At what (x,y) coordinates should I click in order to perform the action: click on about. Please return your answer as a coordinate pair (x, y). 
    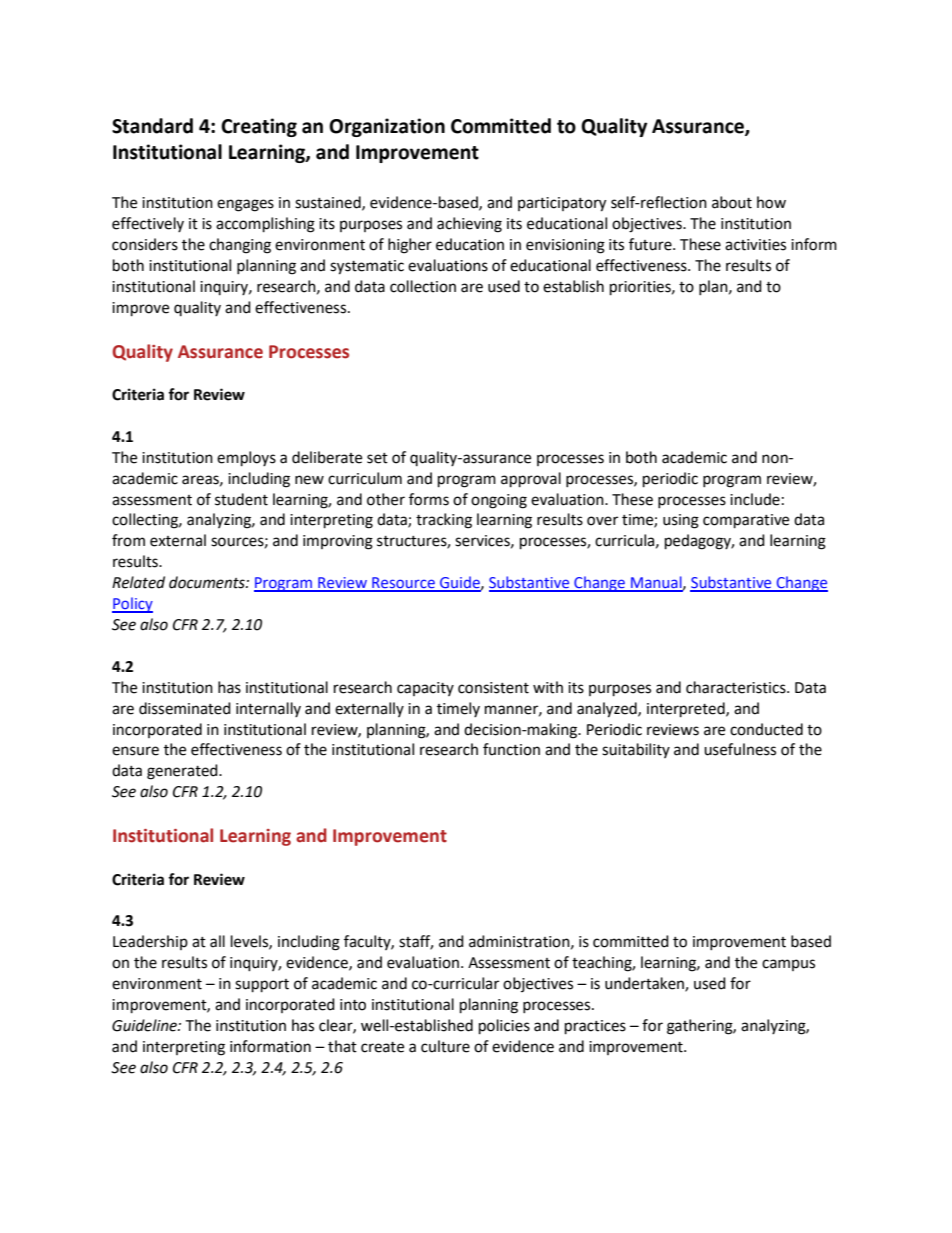
    Looking at the image, I should click on (732, 202).
